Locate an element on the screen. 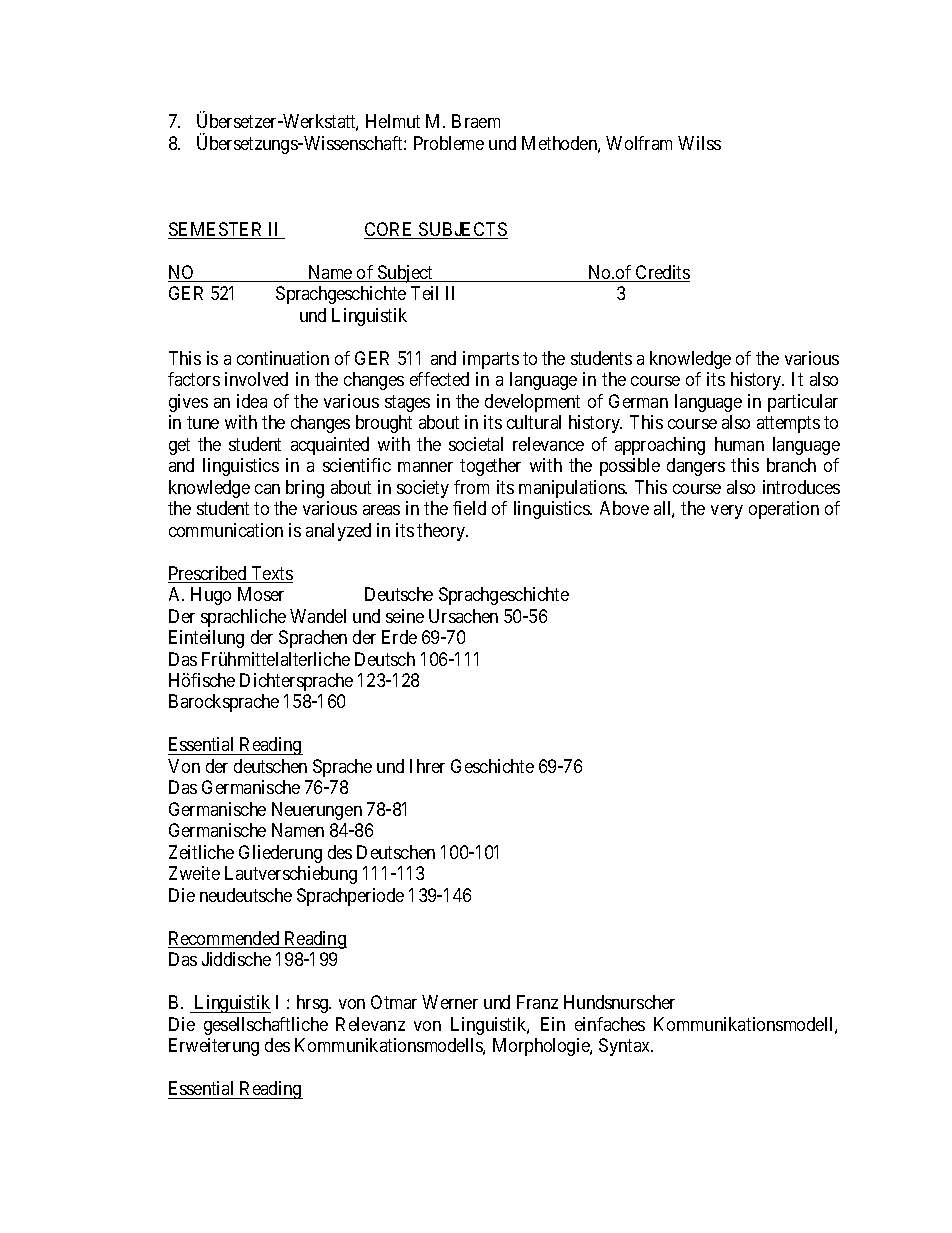 The image size is (952, 1233). Erde is located at coordinates (399, 637).
